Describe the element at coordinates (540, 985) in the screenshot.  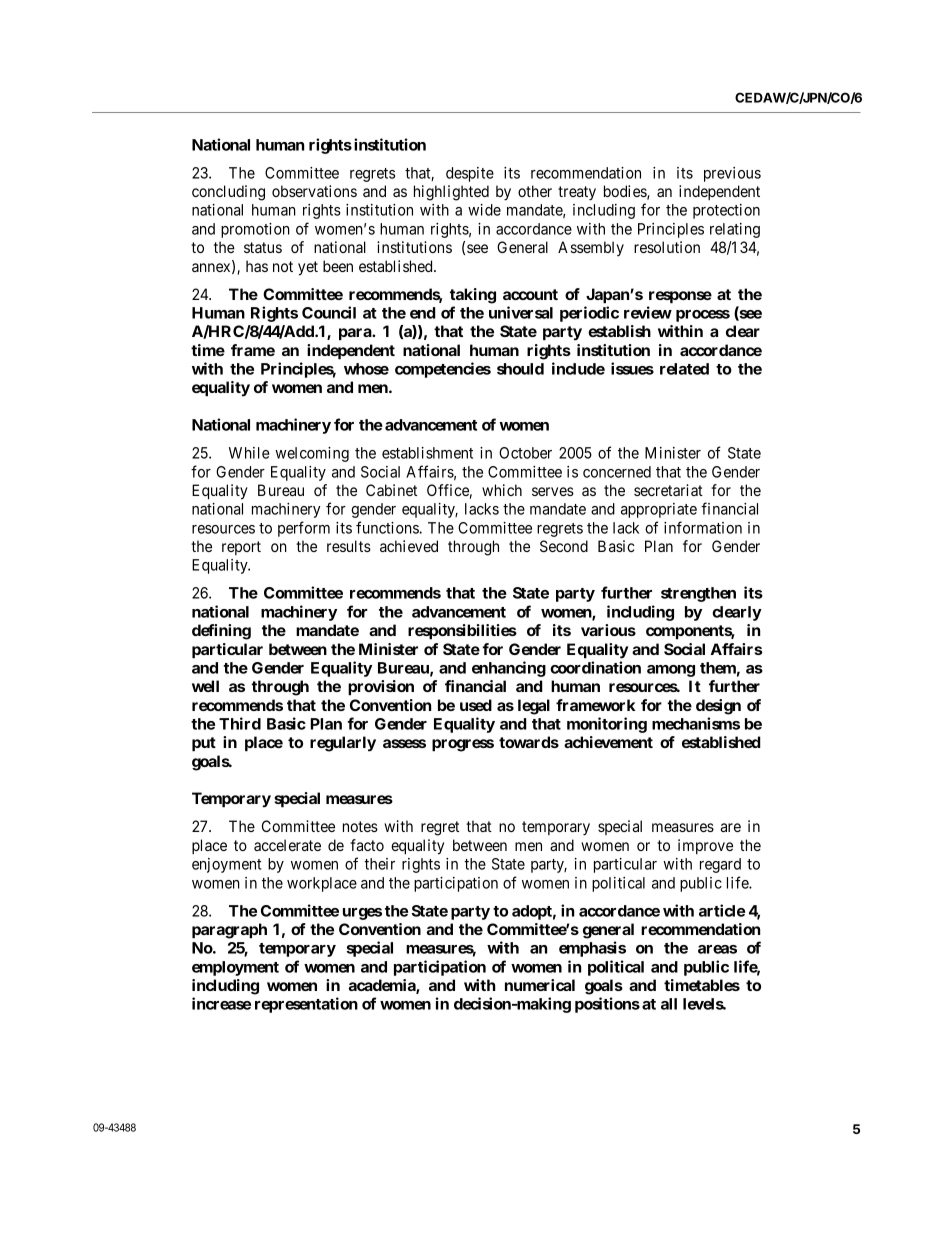
I see `numerical` at that location.
